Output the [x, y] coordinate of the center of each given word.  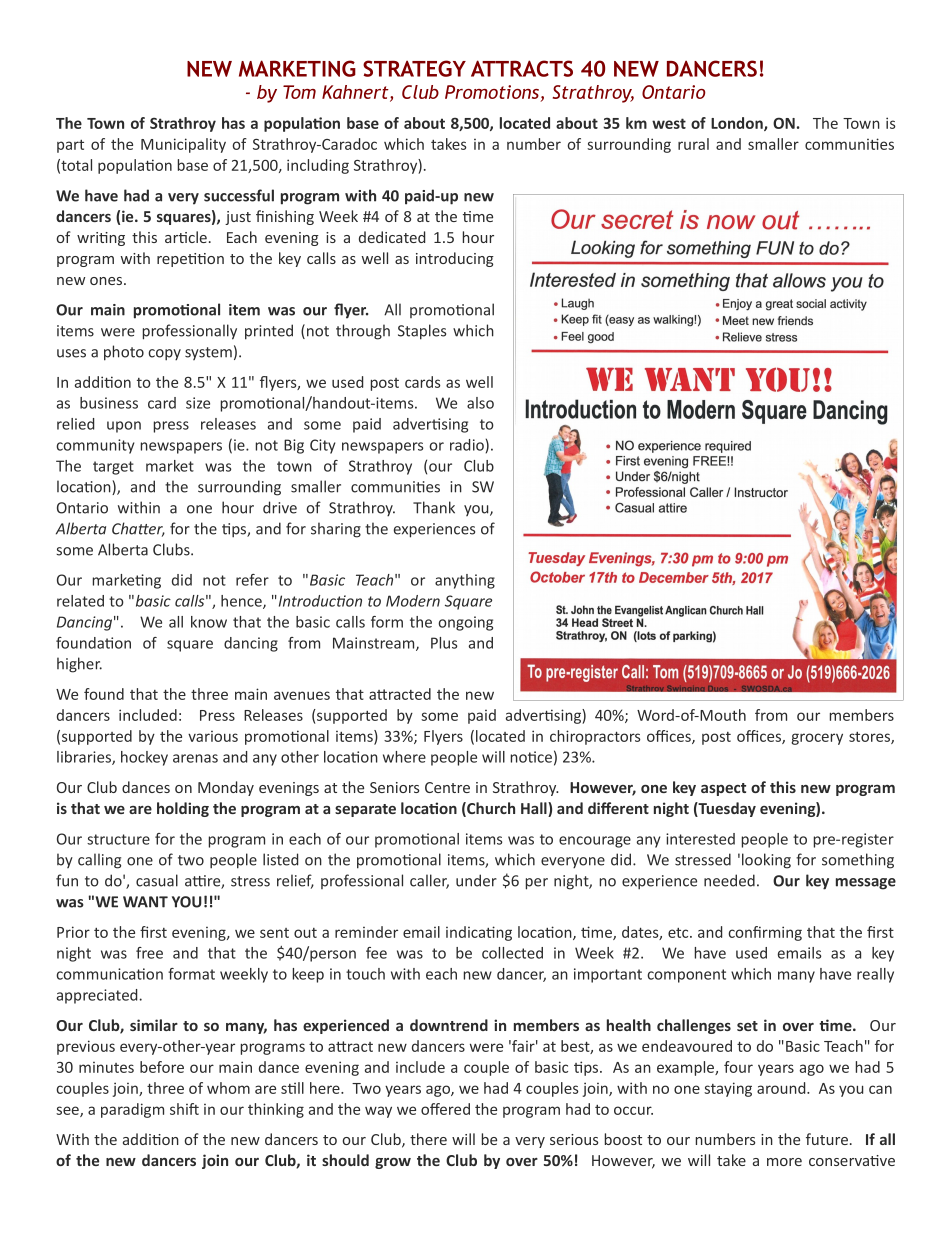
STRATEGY [414, 68]
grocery [817, 739]
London [738, 124]
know [209, 622]
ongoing [465, 623]
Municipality [183, 145]
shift [184, 1109]
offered [445, 1109]
